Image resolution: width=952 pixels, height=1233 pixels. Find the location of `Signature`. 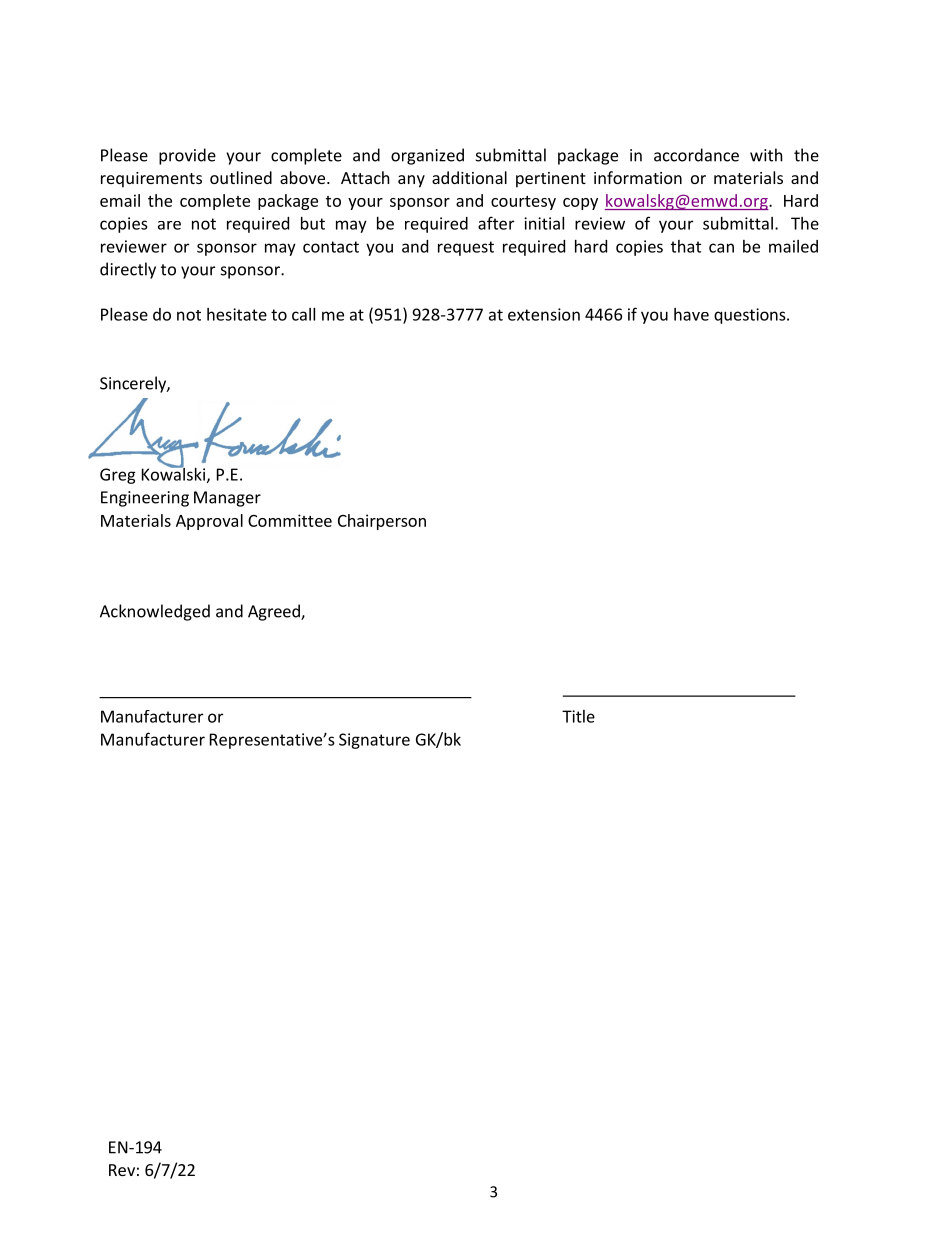

Signature is located at coordinates (374, 741).
